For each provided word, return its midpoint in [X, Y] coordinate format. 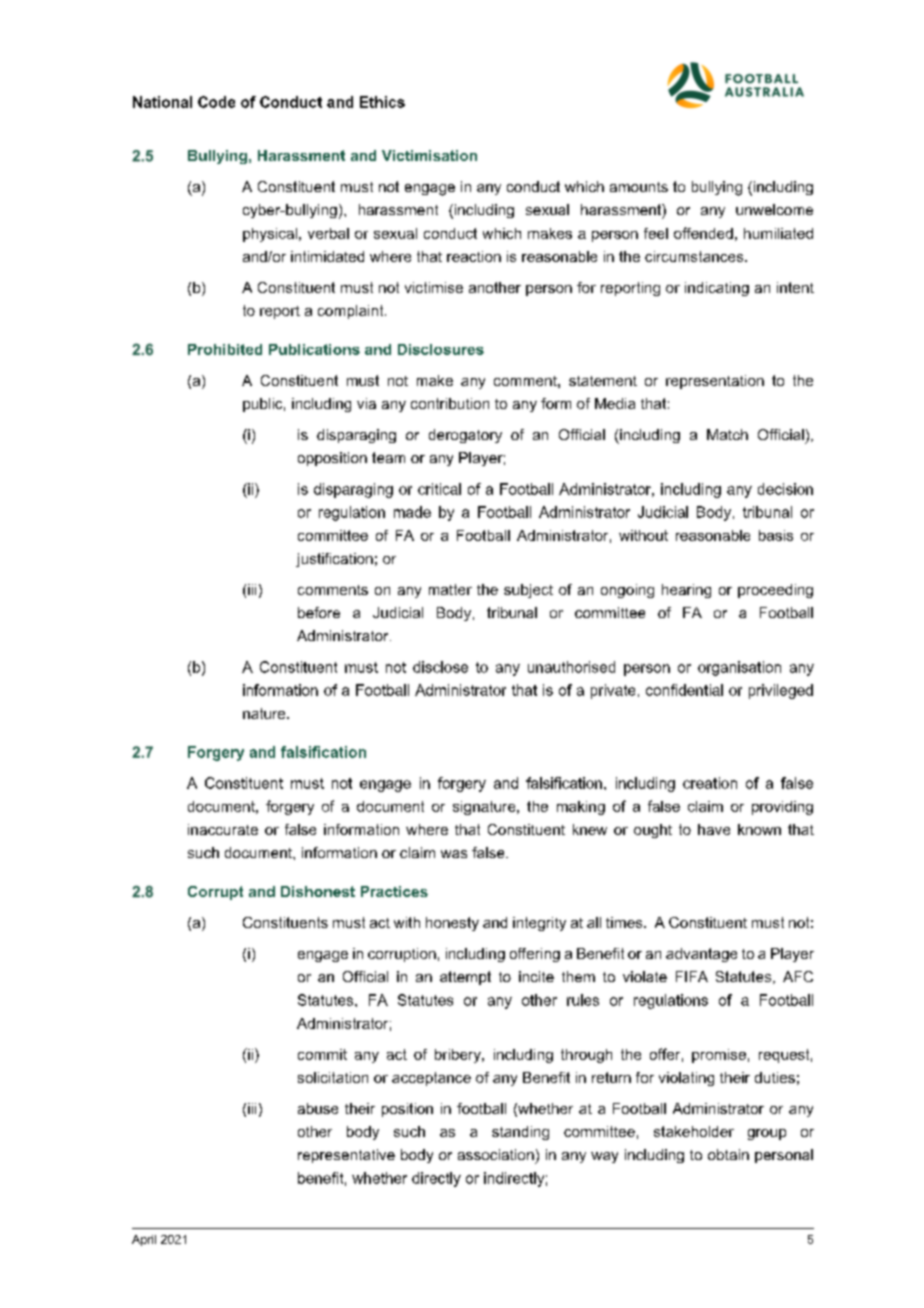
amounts [639, 187]
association [496, 1154]
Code [216, 102]
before [319, 612]
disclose [440, 667]
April [144, 1240]
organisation [739, 668]
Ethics [382, 102]
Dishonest [318, 891]
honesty [452, 924]
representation [715, 382]
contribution [450, 403]
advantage [701, 955]
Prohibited [225, 349]
